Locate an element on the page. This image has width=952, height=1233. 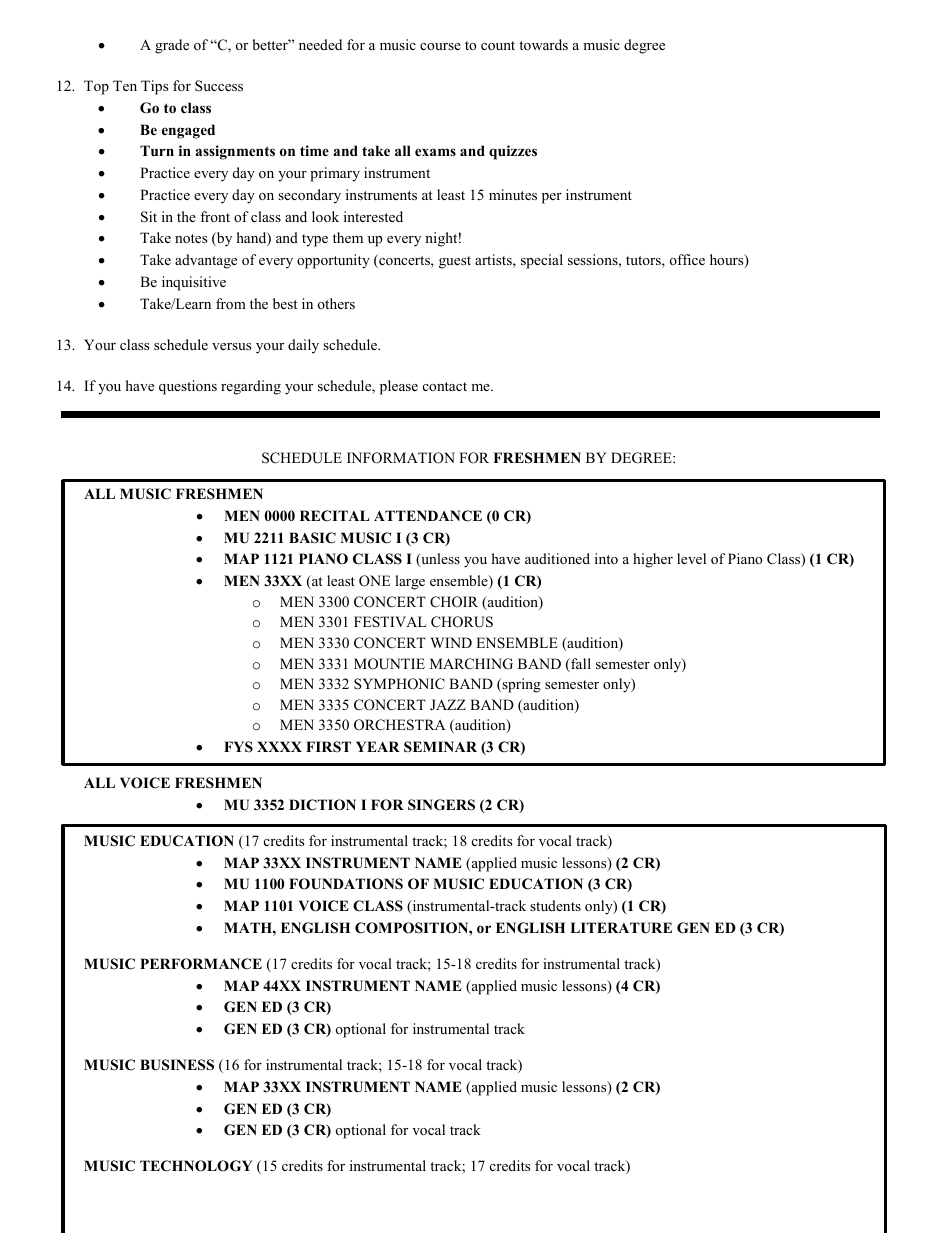
into is located at coordinates (606, 558).
